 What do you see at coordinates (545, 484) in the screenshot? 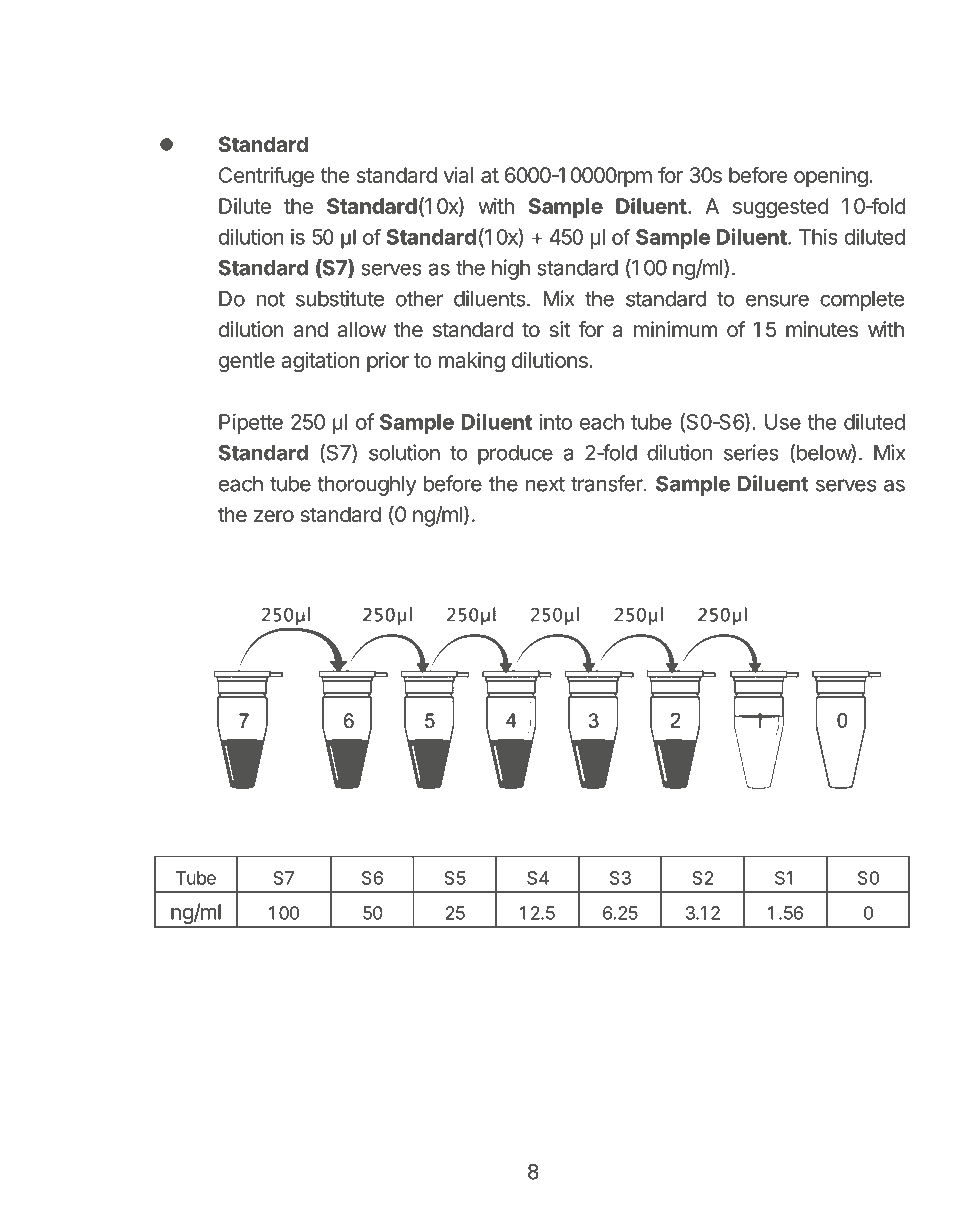
I see `next` at bounding box center [545, 484].
